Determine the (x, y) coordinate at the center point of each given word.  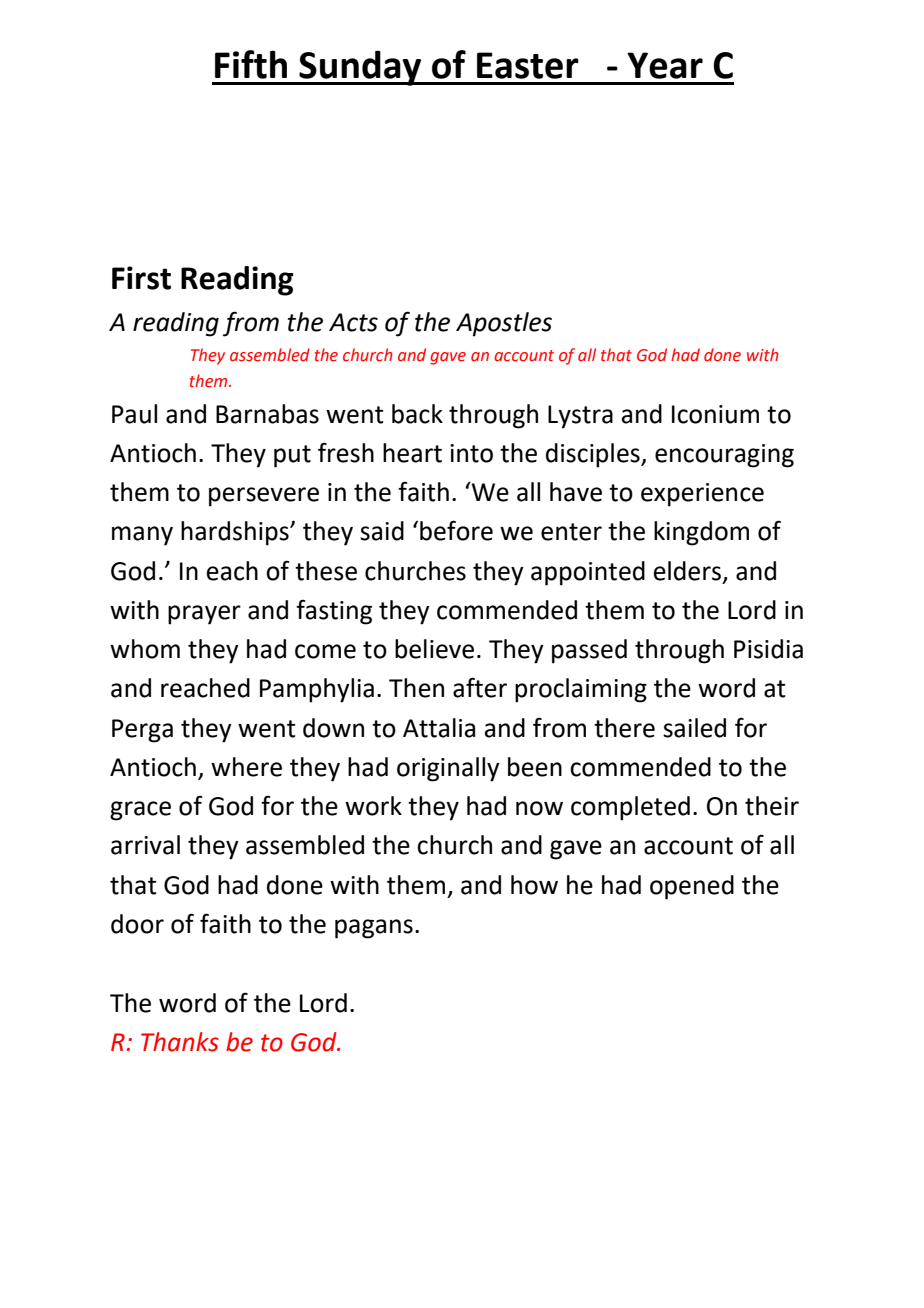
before (456, 530)
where (246, 767)
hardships (236, 533)
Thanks (180, 1042)
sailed (694, 728)
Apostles (504, 324)
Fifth (251, 64)
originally (448, 769)
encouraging (724, 456)
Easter (528, 65)
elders (689, 571)
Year (665, 65)
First (141, 278)
